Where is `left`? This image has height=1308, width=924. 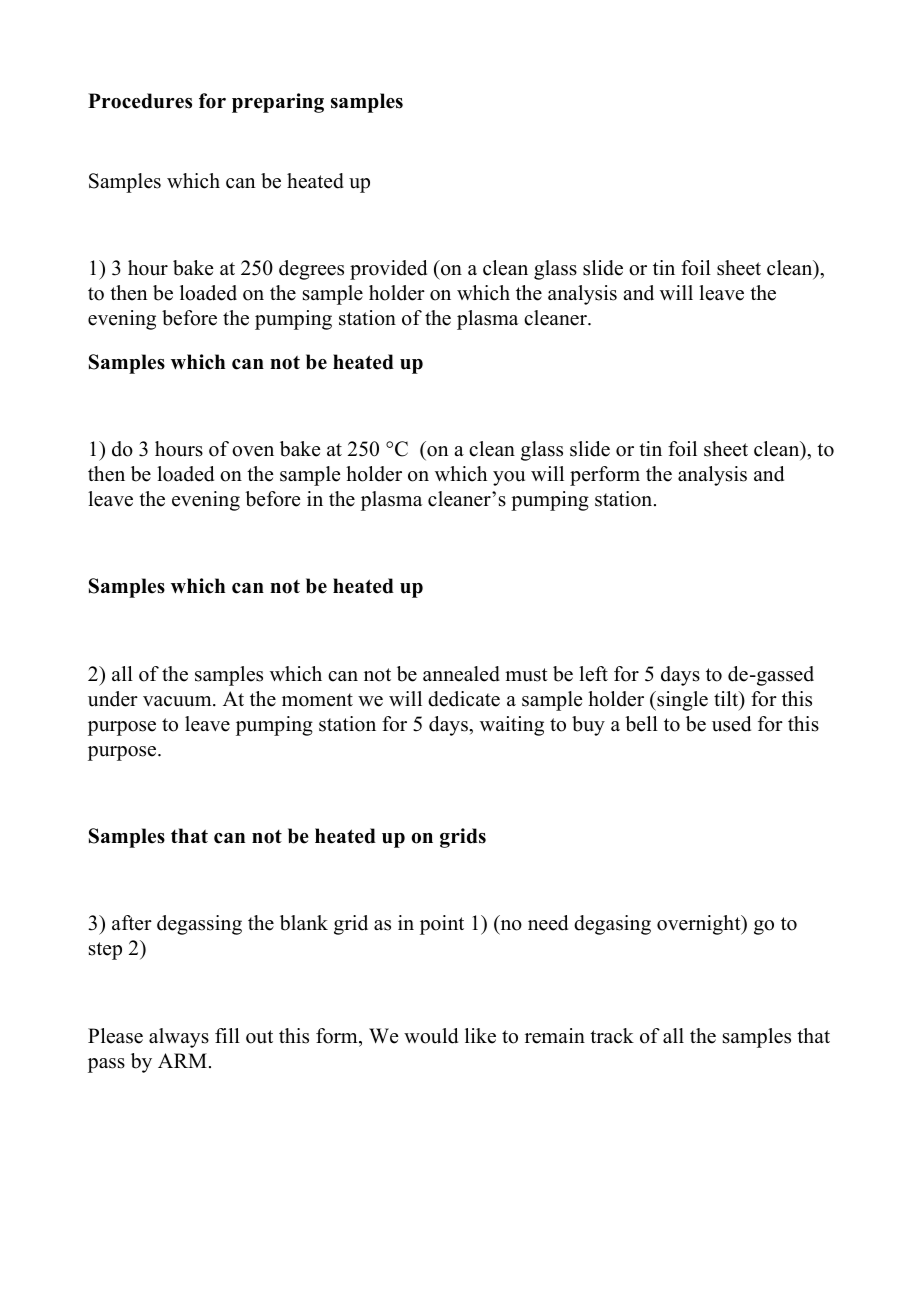
left is located at coordinates (593, 674).
